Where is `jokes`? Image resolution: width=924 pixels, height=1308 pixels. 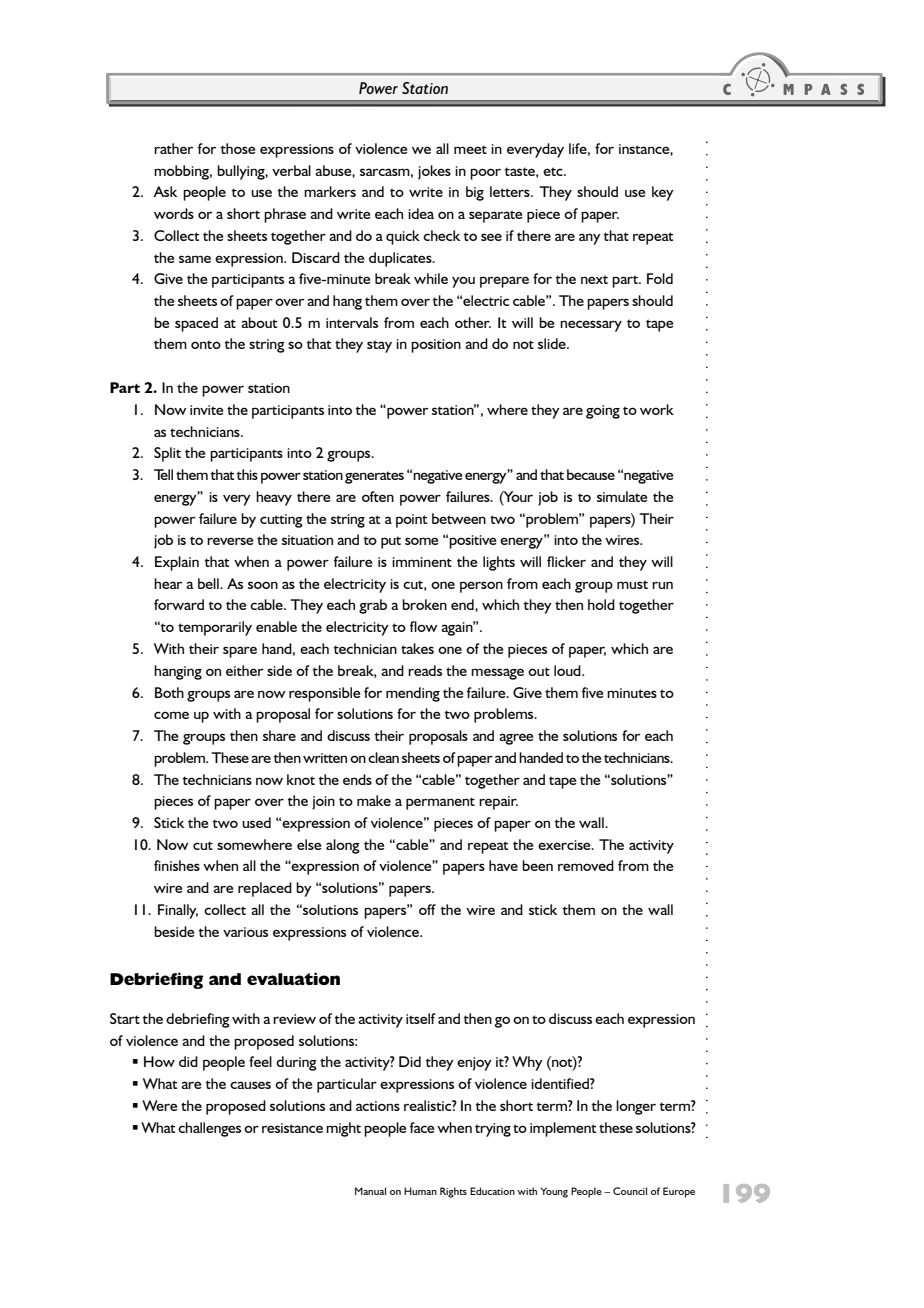 jokes is located at coordinates (434, 172).
